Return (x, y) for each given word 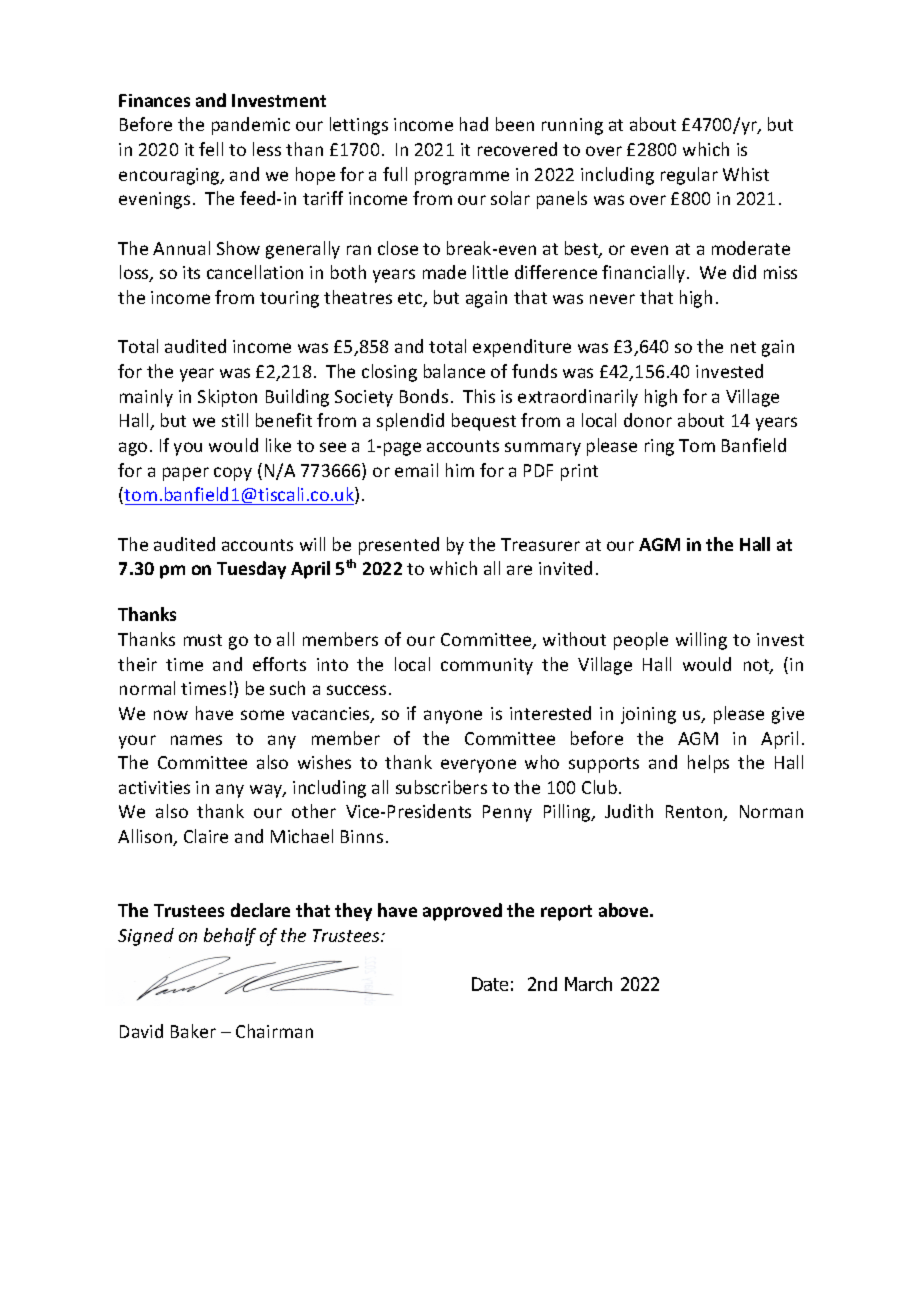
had (474, 124)
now (171, 715)
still (235, 420)
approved (462, 912)
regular (689, 176)
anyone (453, 717)
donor (648, 420)
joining (648, 715)
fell (211, 149)
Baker (193, 1031)
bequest (484, 422)
